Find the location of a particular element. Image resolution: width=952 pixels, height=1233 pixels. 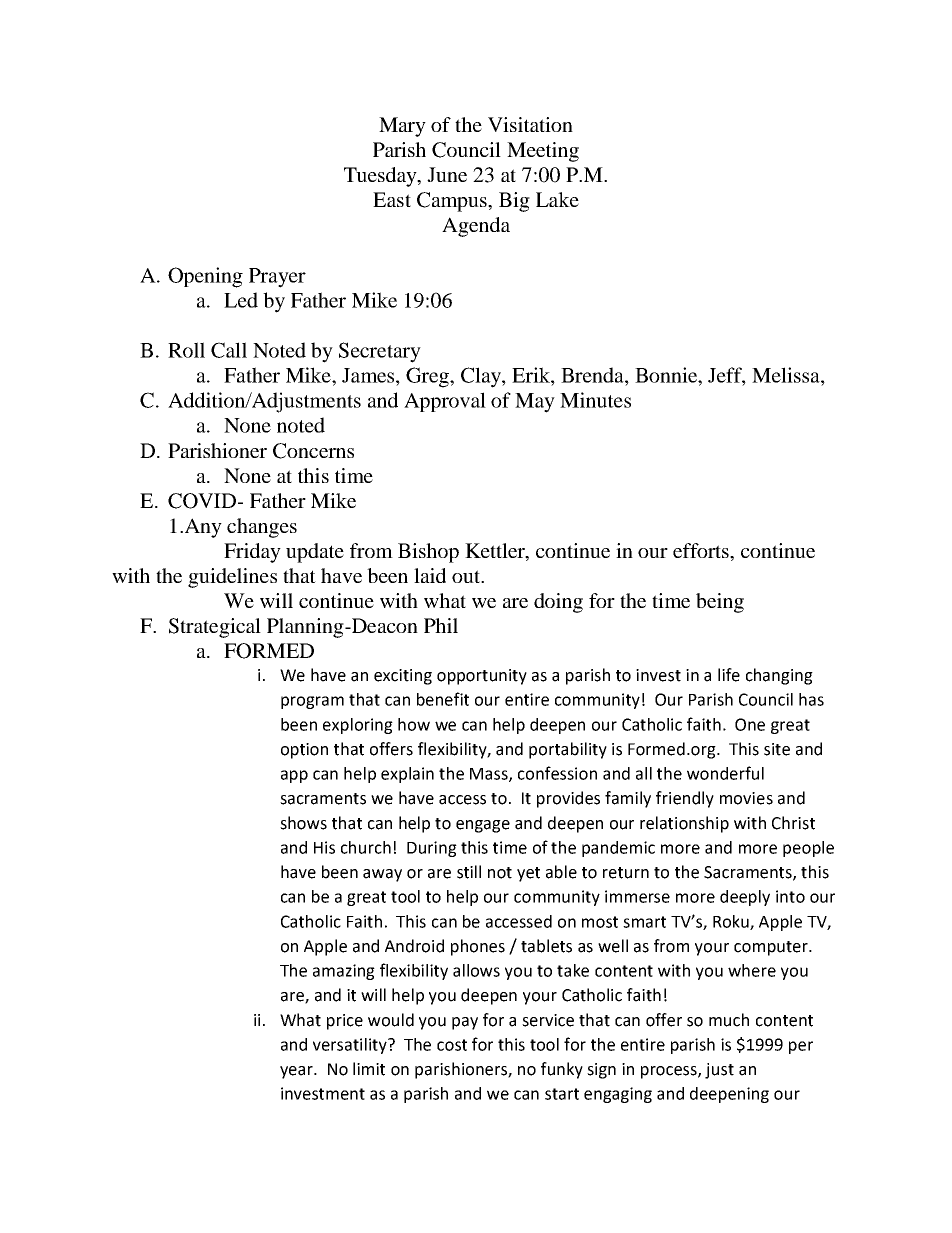

life is located at coordinates (729, 675).
